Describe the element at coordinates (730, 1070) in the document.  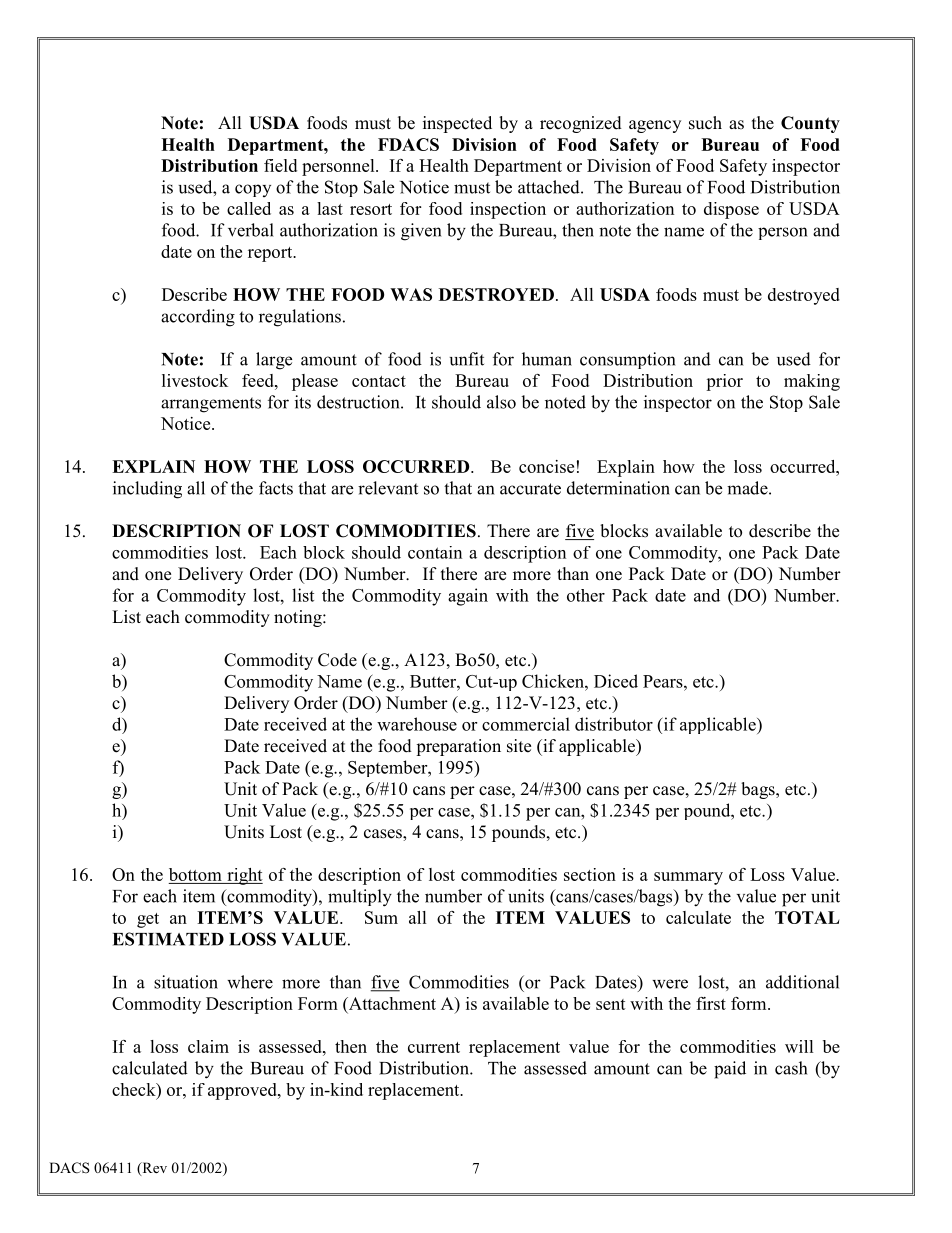
I see `paid` at that location.
